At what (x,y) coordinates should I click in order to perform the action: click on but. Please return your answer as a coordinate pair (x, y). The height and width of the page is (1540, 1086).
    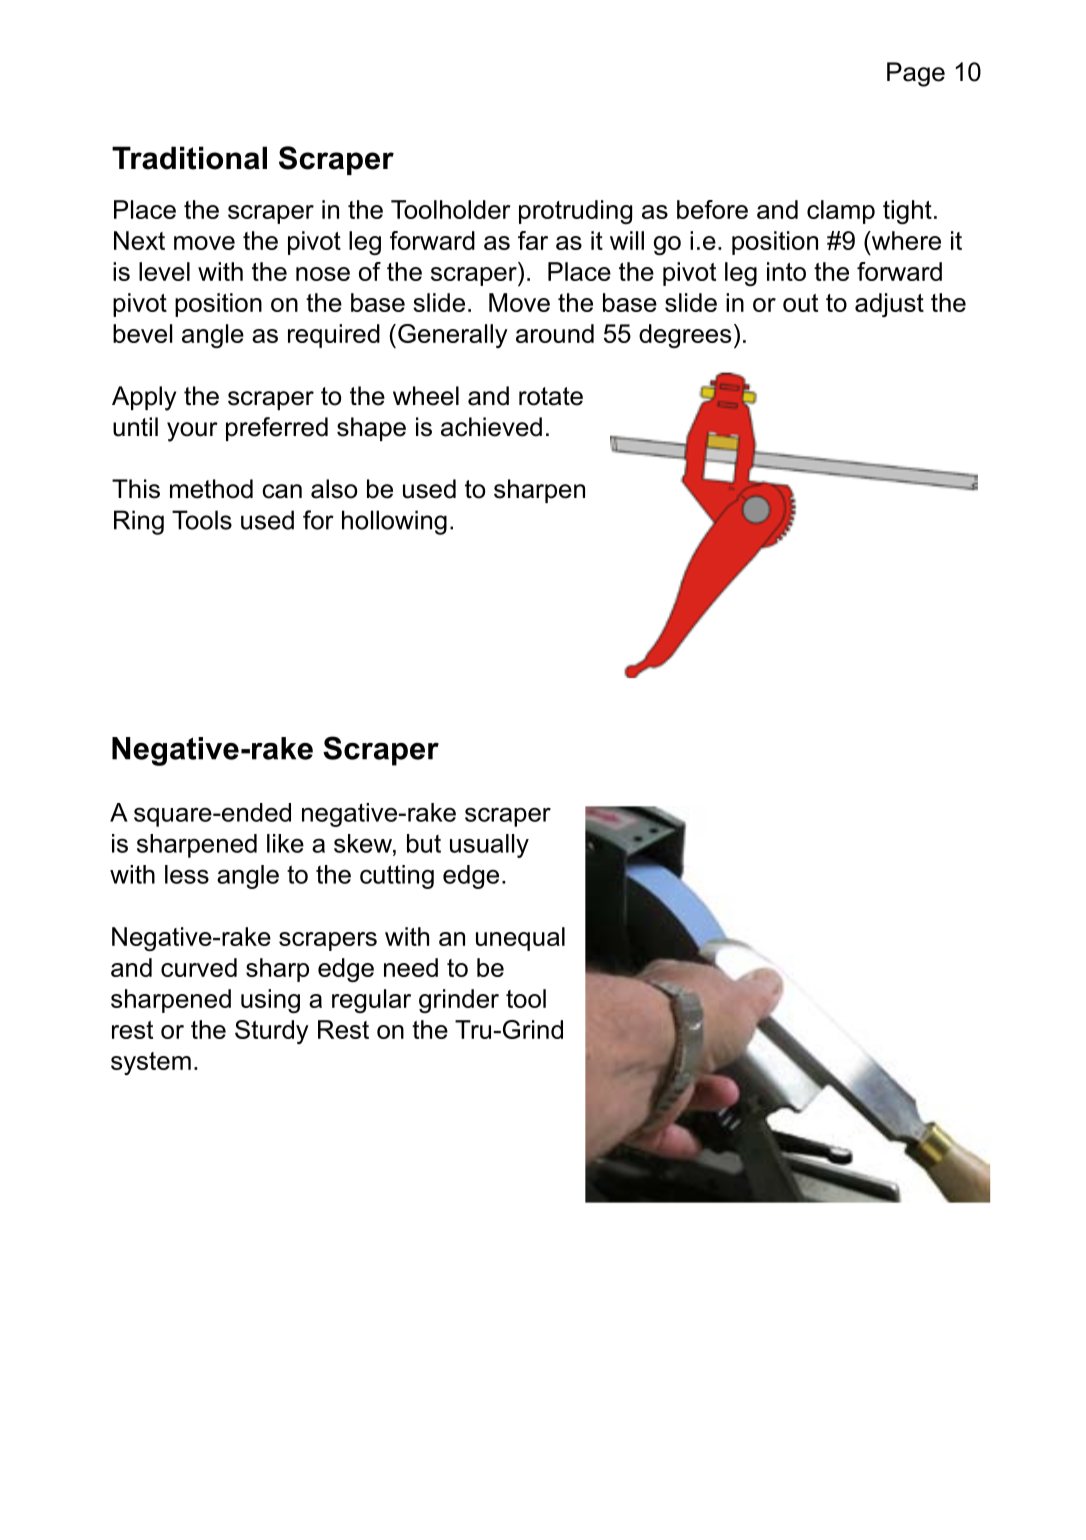
    Looking at the image, I should click on (424, 843).
